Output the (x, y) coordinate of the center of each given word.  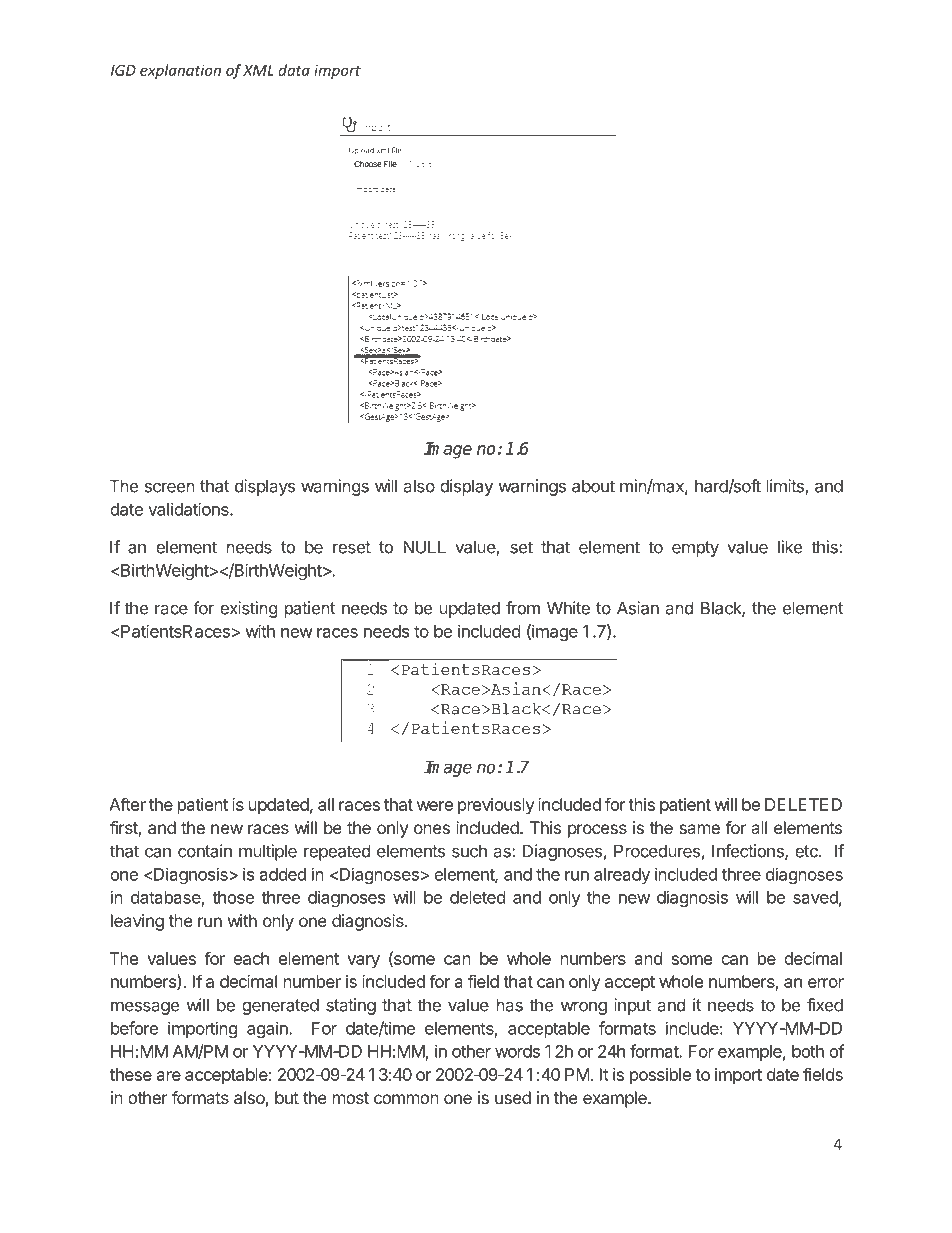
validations (189, 509)
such (469, 851)
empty (695, 549)
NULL (424, 547)
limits (786, 487)
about (593, 486)
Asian (638, 608)
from (523, 608)
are (169, 1076)
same (699, 829)
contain (205, 851)
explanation (180, 71)
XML (258, 70)
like (790, 547)
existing (249, 609)
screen (170, 487)
